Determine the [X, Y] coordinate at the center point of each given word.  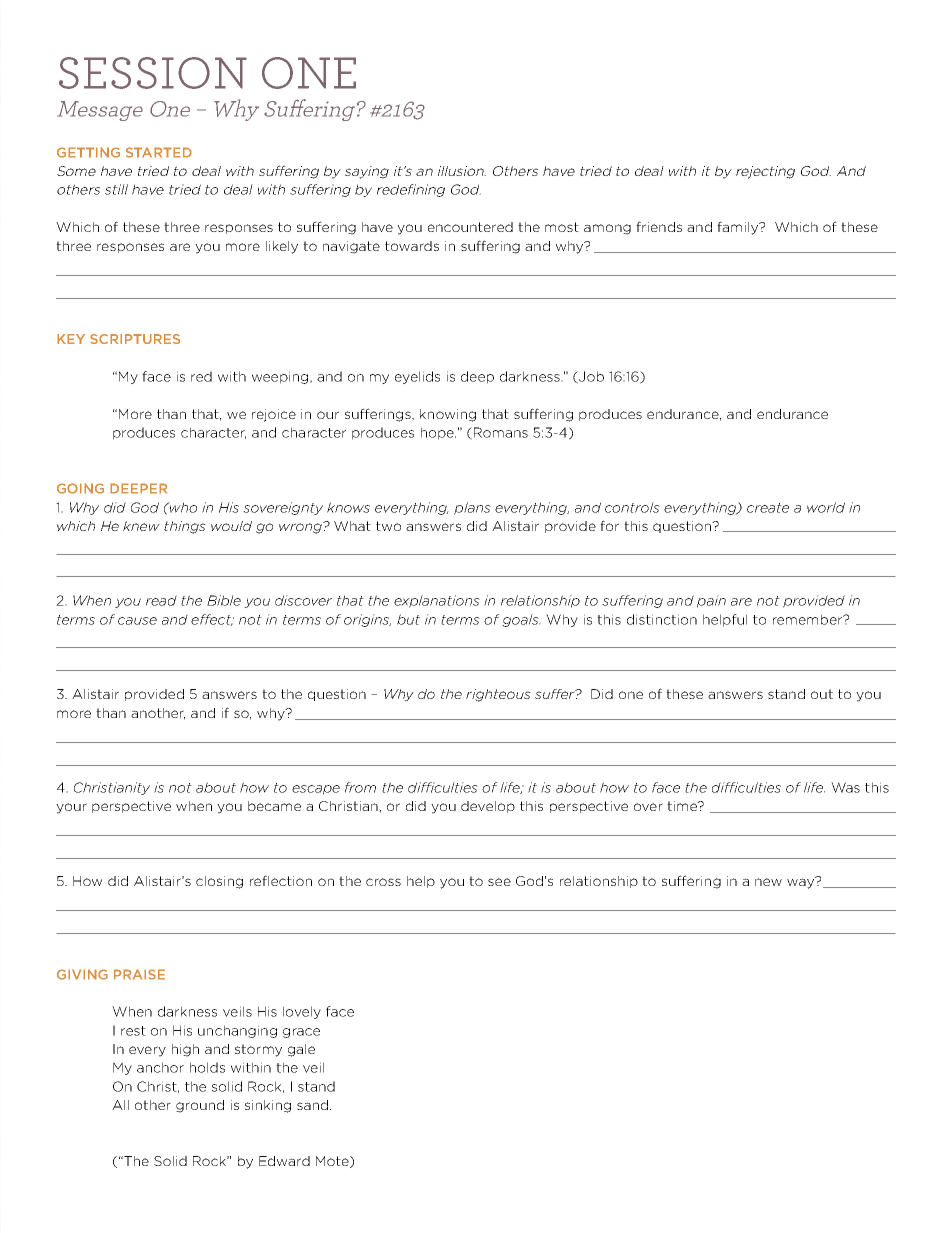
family [739, 228]
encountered [470, 227]
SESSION [153, 73]
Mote [333, 1162]
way [802, 882]
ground [200, 1106]
